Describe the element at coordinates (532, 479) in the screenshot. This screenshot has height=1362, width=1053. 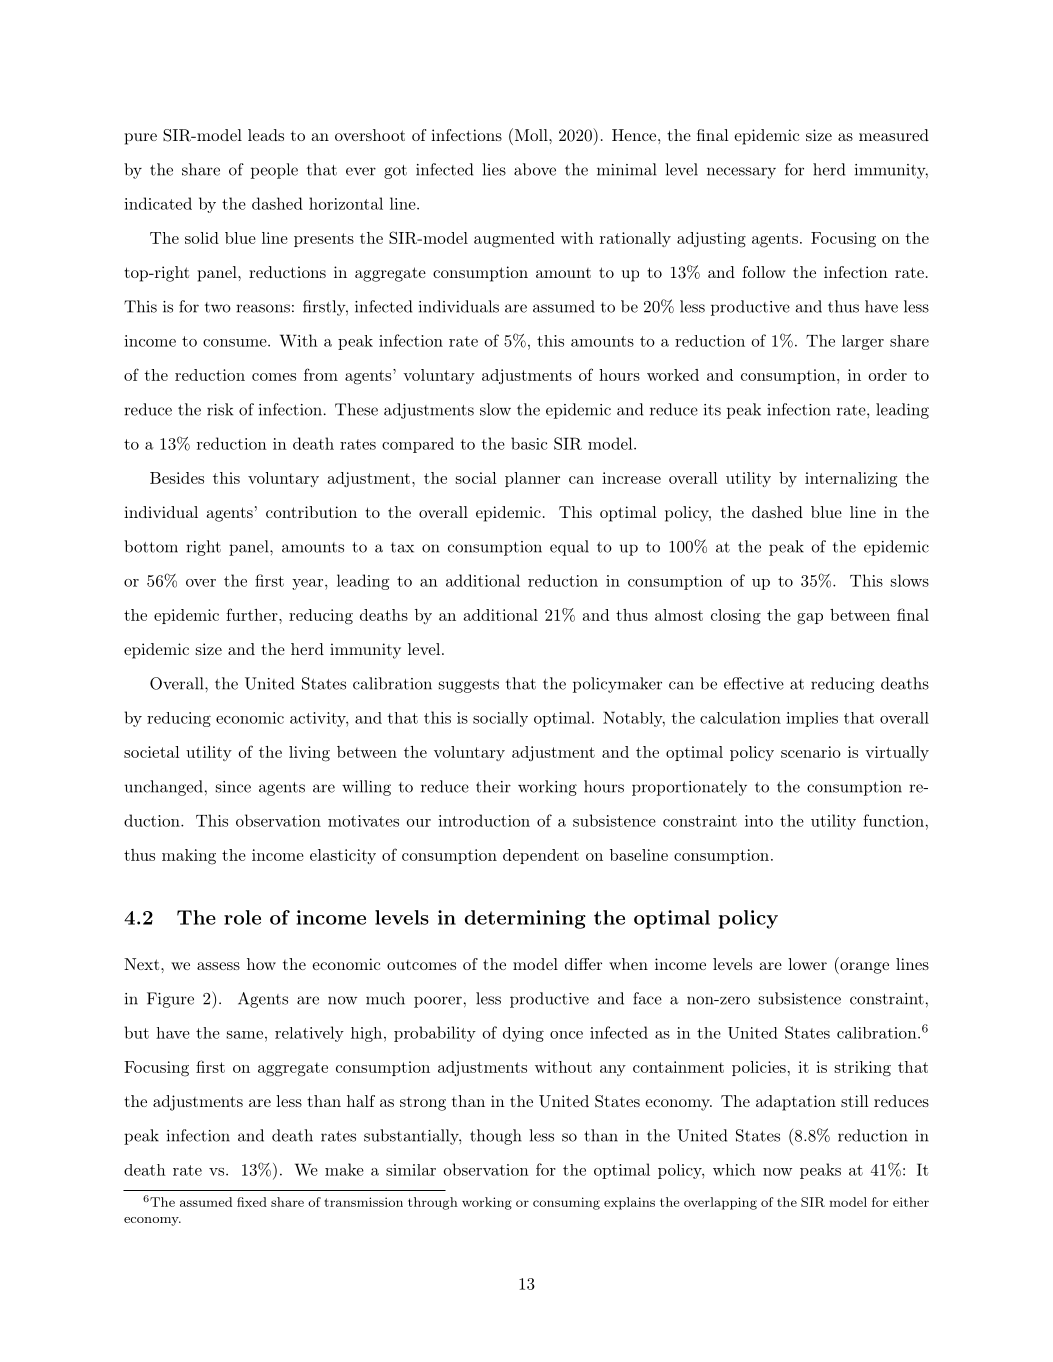
I see `planner` at that location.
